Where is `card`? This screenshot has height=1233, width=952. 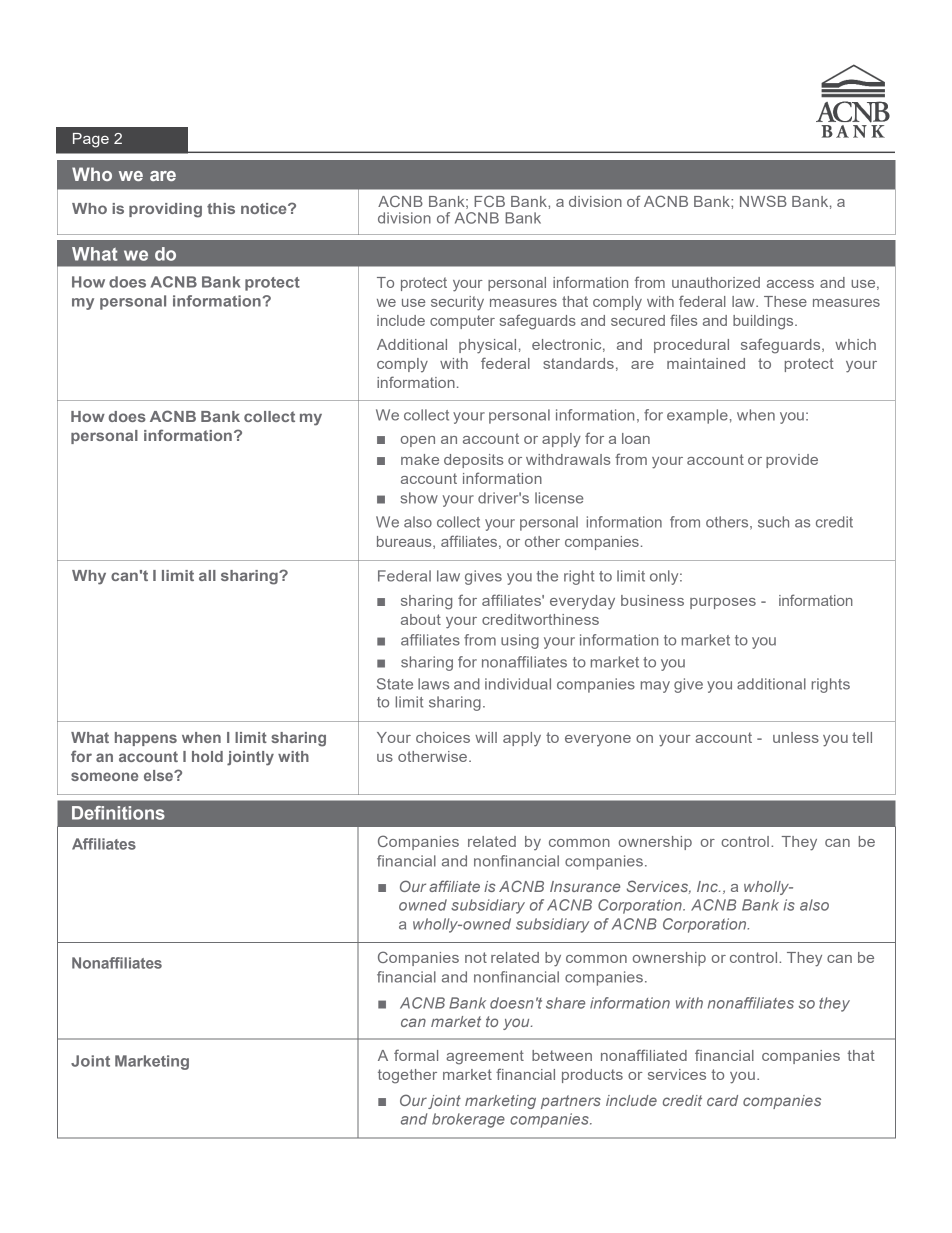 card is located at coordinates (722, 1100).
